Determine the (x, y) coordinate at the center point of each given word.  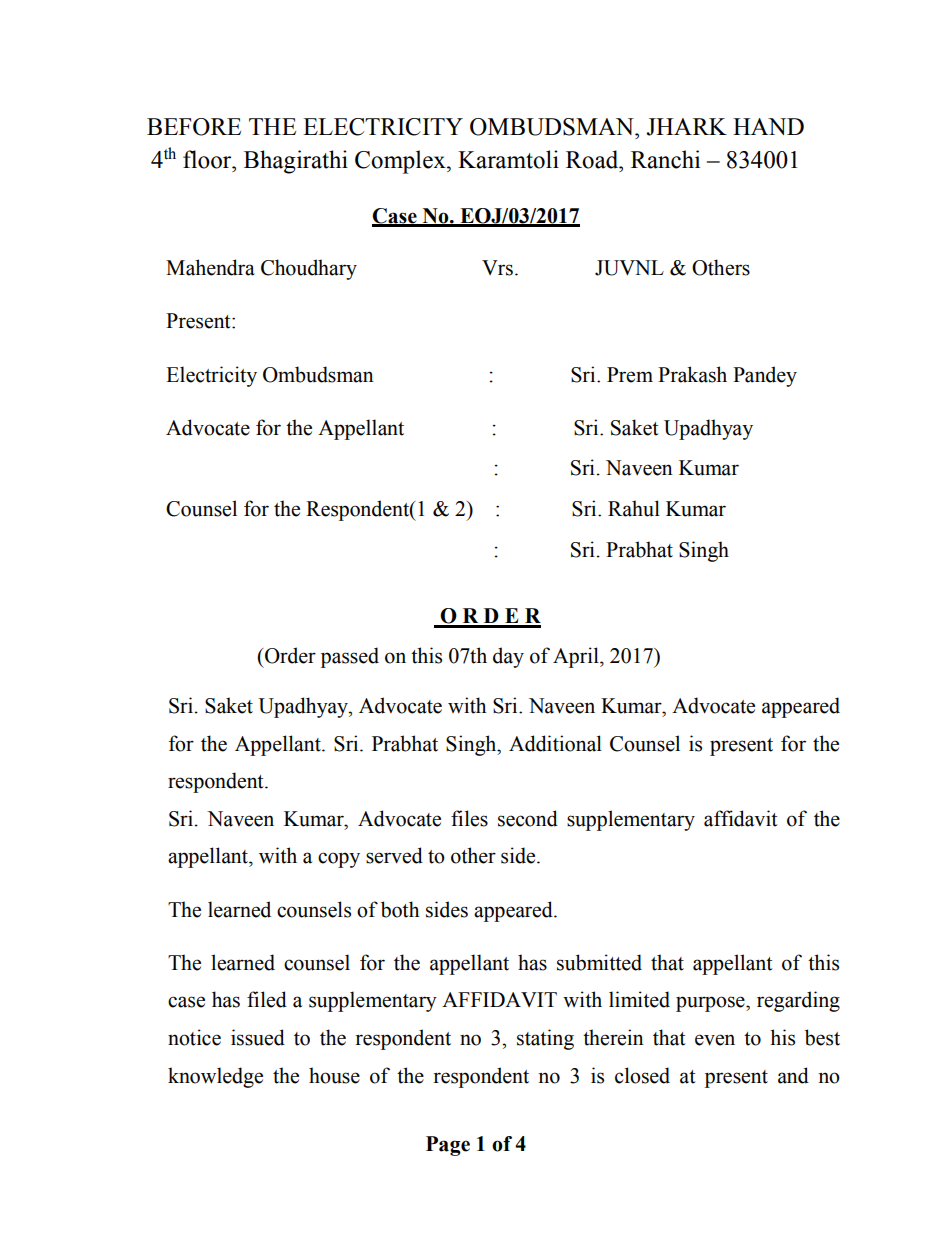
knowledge (215, 1077)
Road (593, 159)
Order (289, 655)
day (508, 657)
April (577, 657)
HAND (768, 126)
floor (208, 159)
